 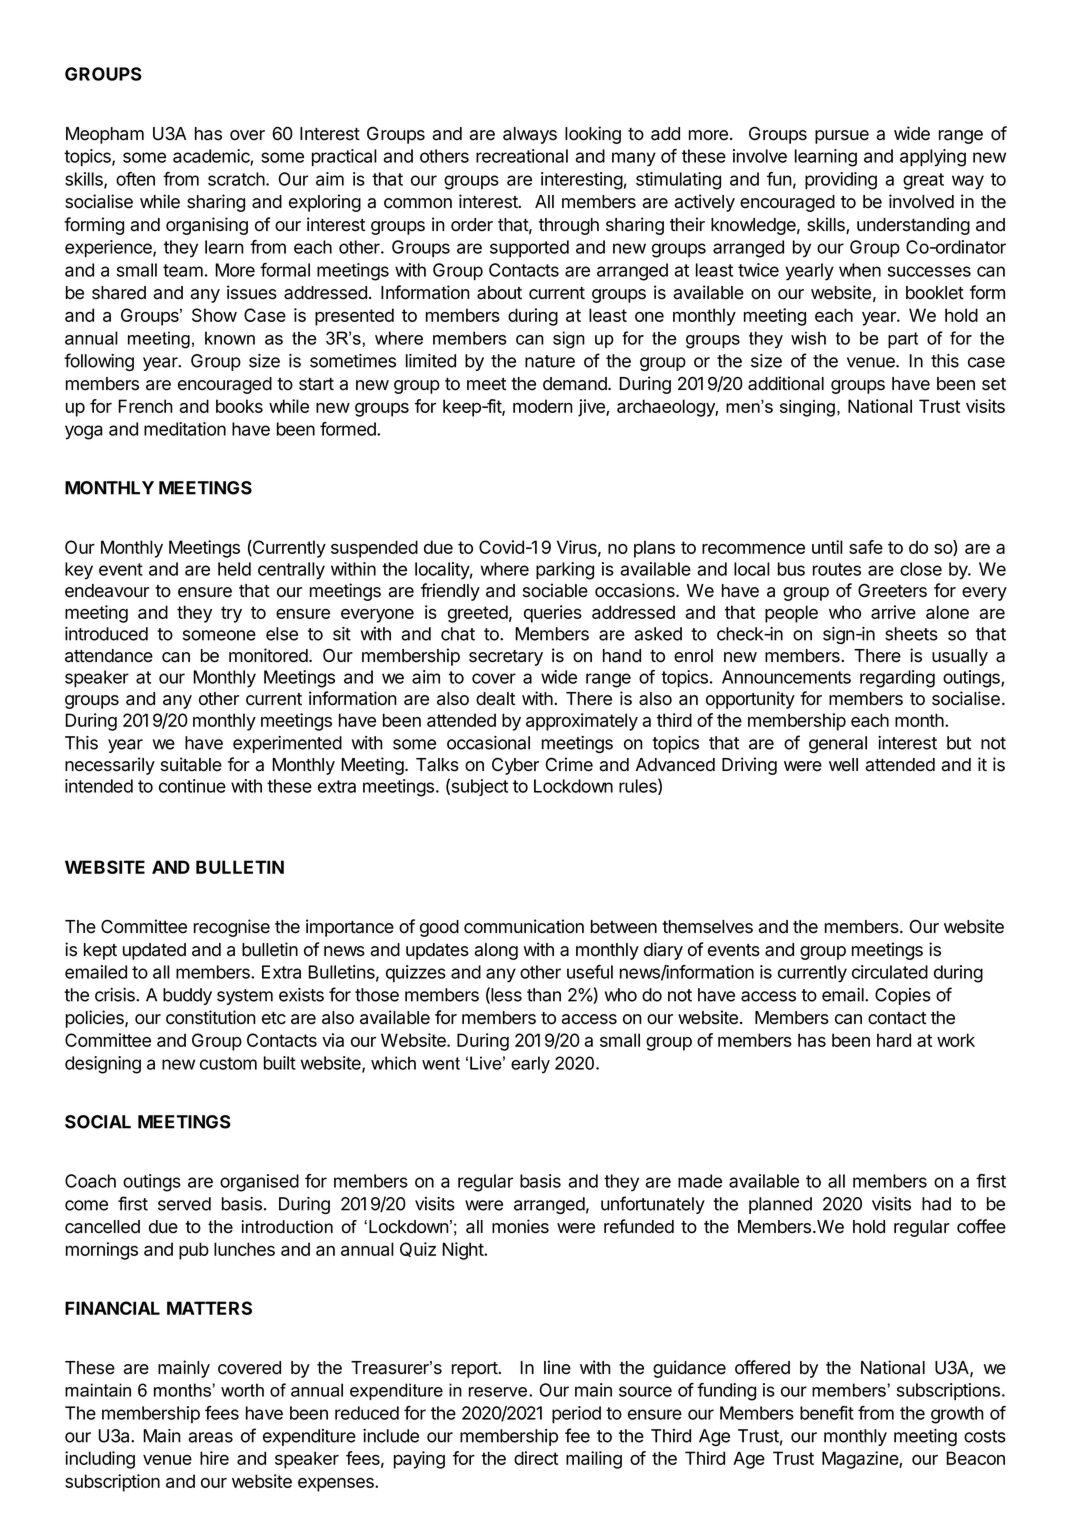 What do you see at coordinates (843, 765) in the screenshot?
I see `well` at bounding box center [843, 765].
